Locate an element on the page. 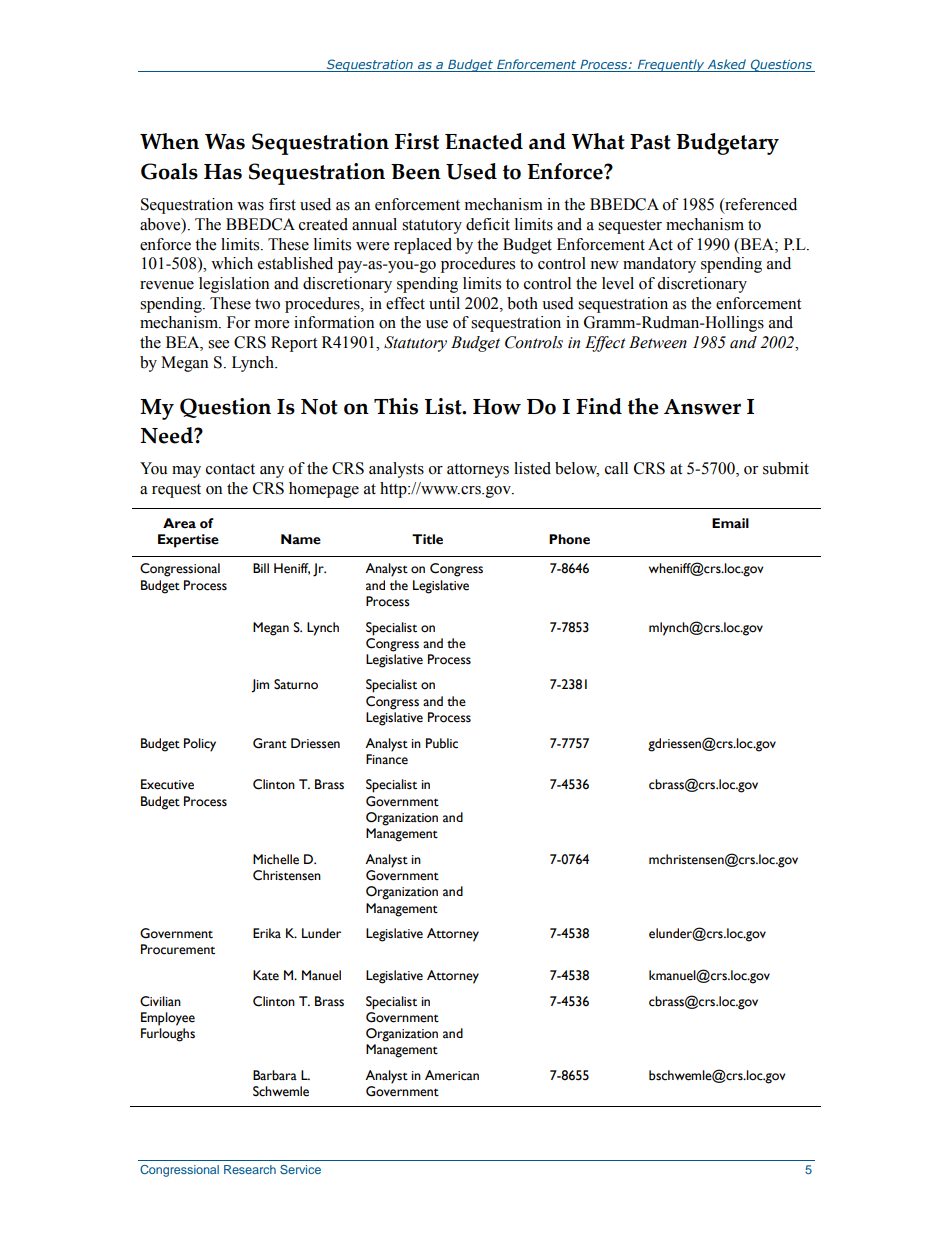  Asked is located at coordinates (727, 64).
